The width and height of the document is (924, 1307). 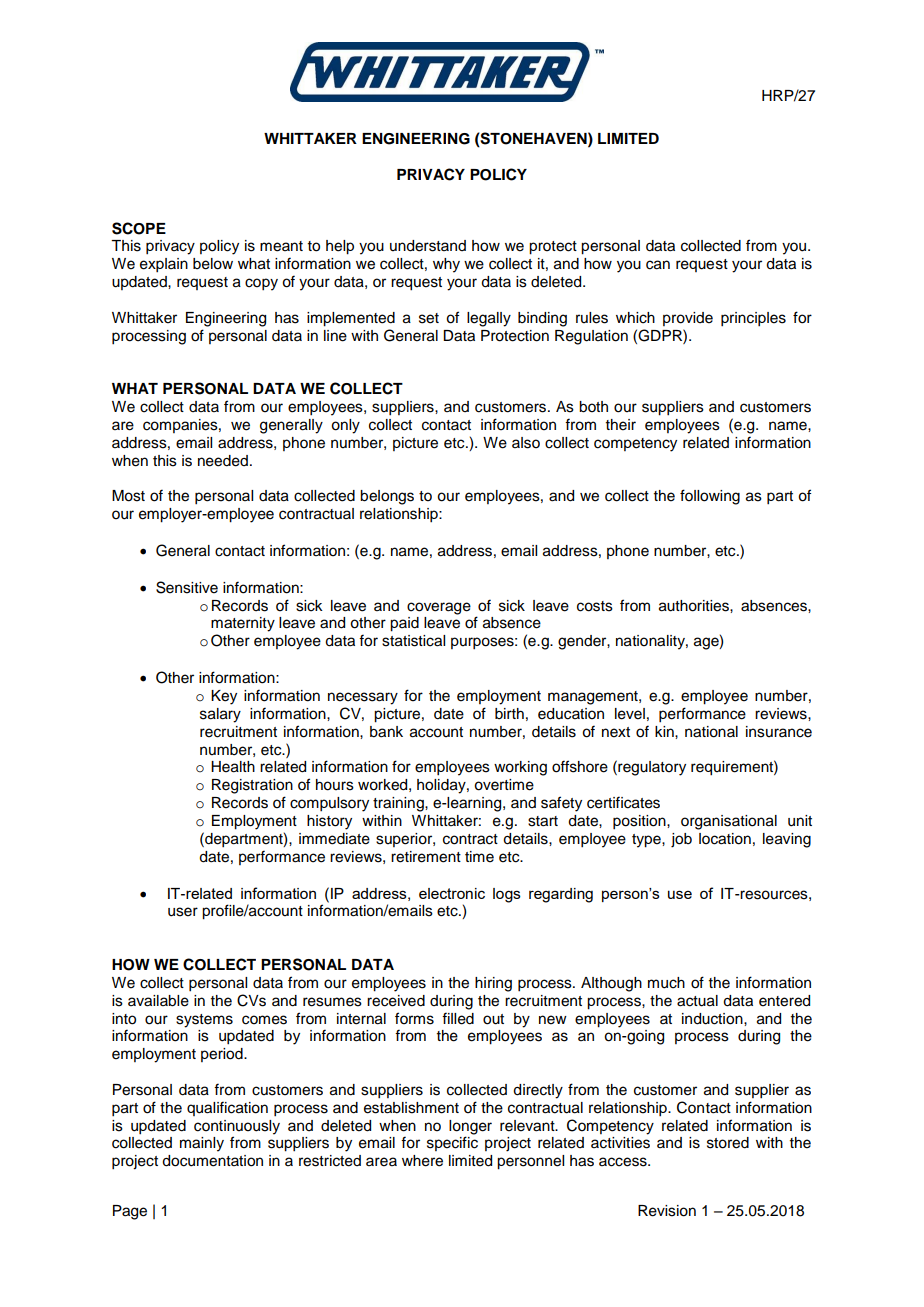 I want to click on documentation, so click(x=212, y=1161).
